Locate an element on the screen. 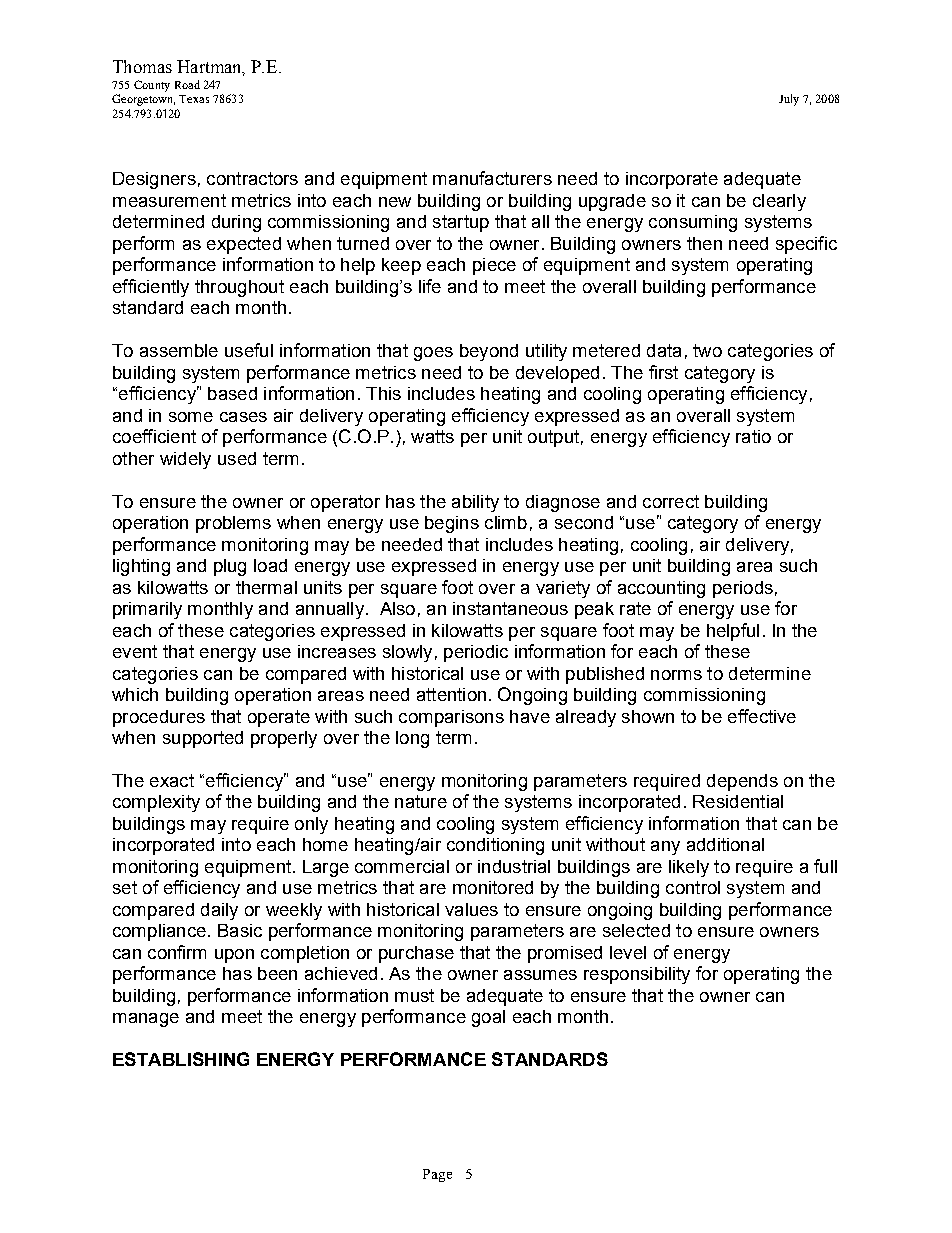 Image resolution: width=952 pixels, height=1233 pixels. periods is located at coordinates (743, 589).
